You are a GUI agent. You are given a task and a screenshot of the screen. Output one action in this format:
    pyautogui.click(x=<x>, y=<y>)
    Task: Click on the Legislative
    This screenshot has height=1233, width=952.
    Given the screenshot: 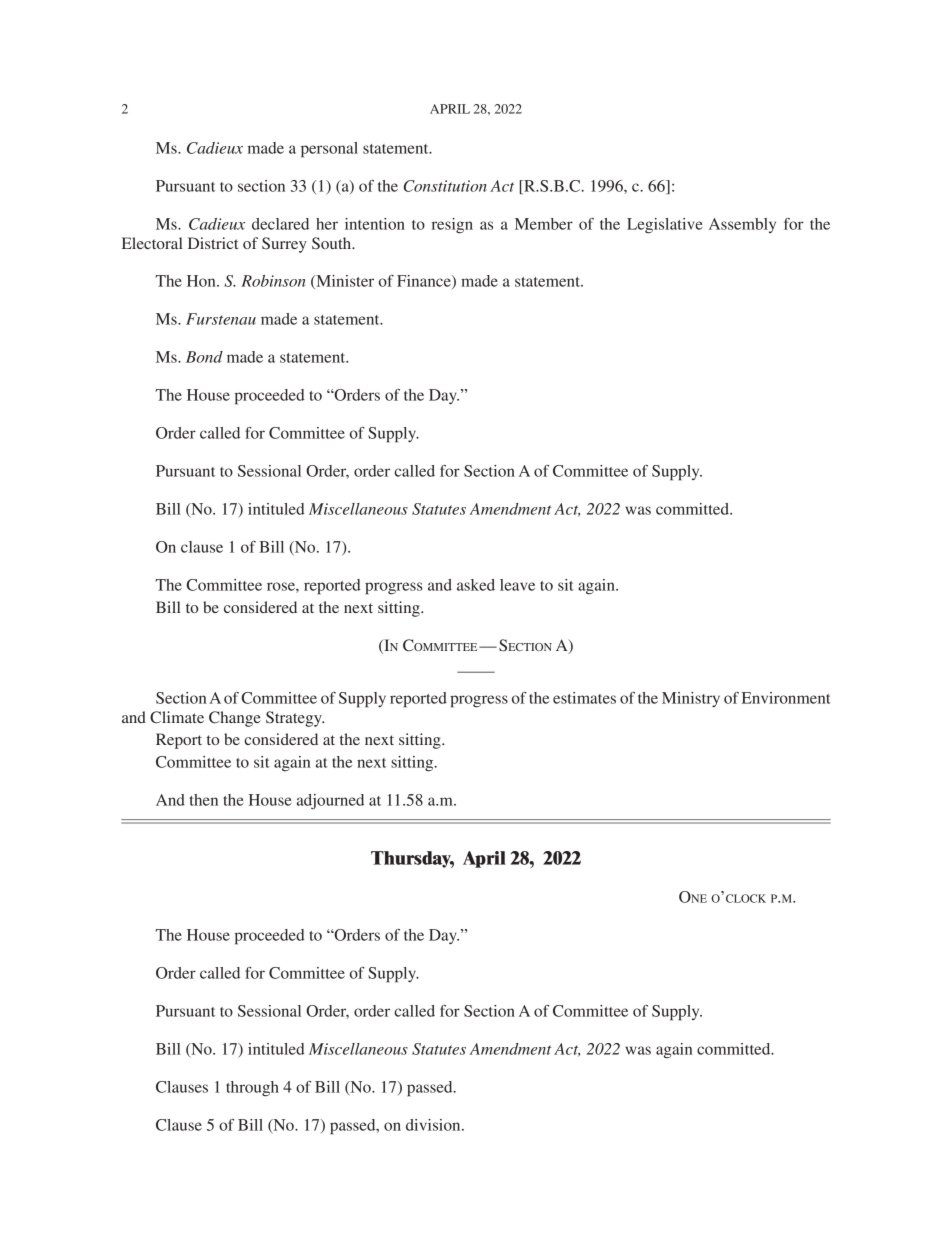 What is the action you would take?
    pyautogui.click(x=665, y=226)
